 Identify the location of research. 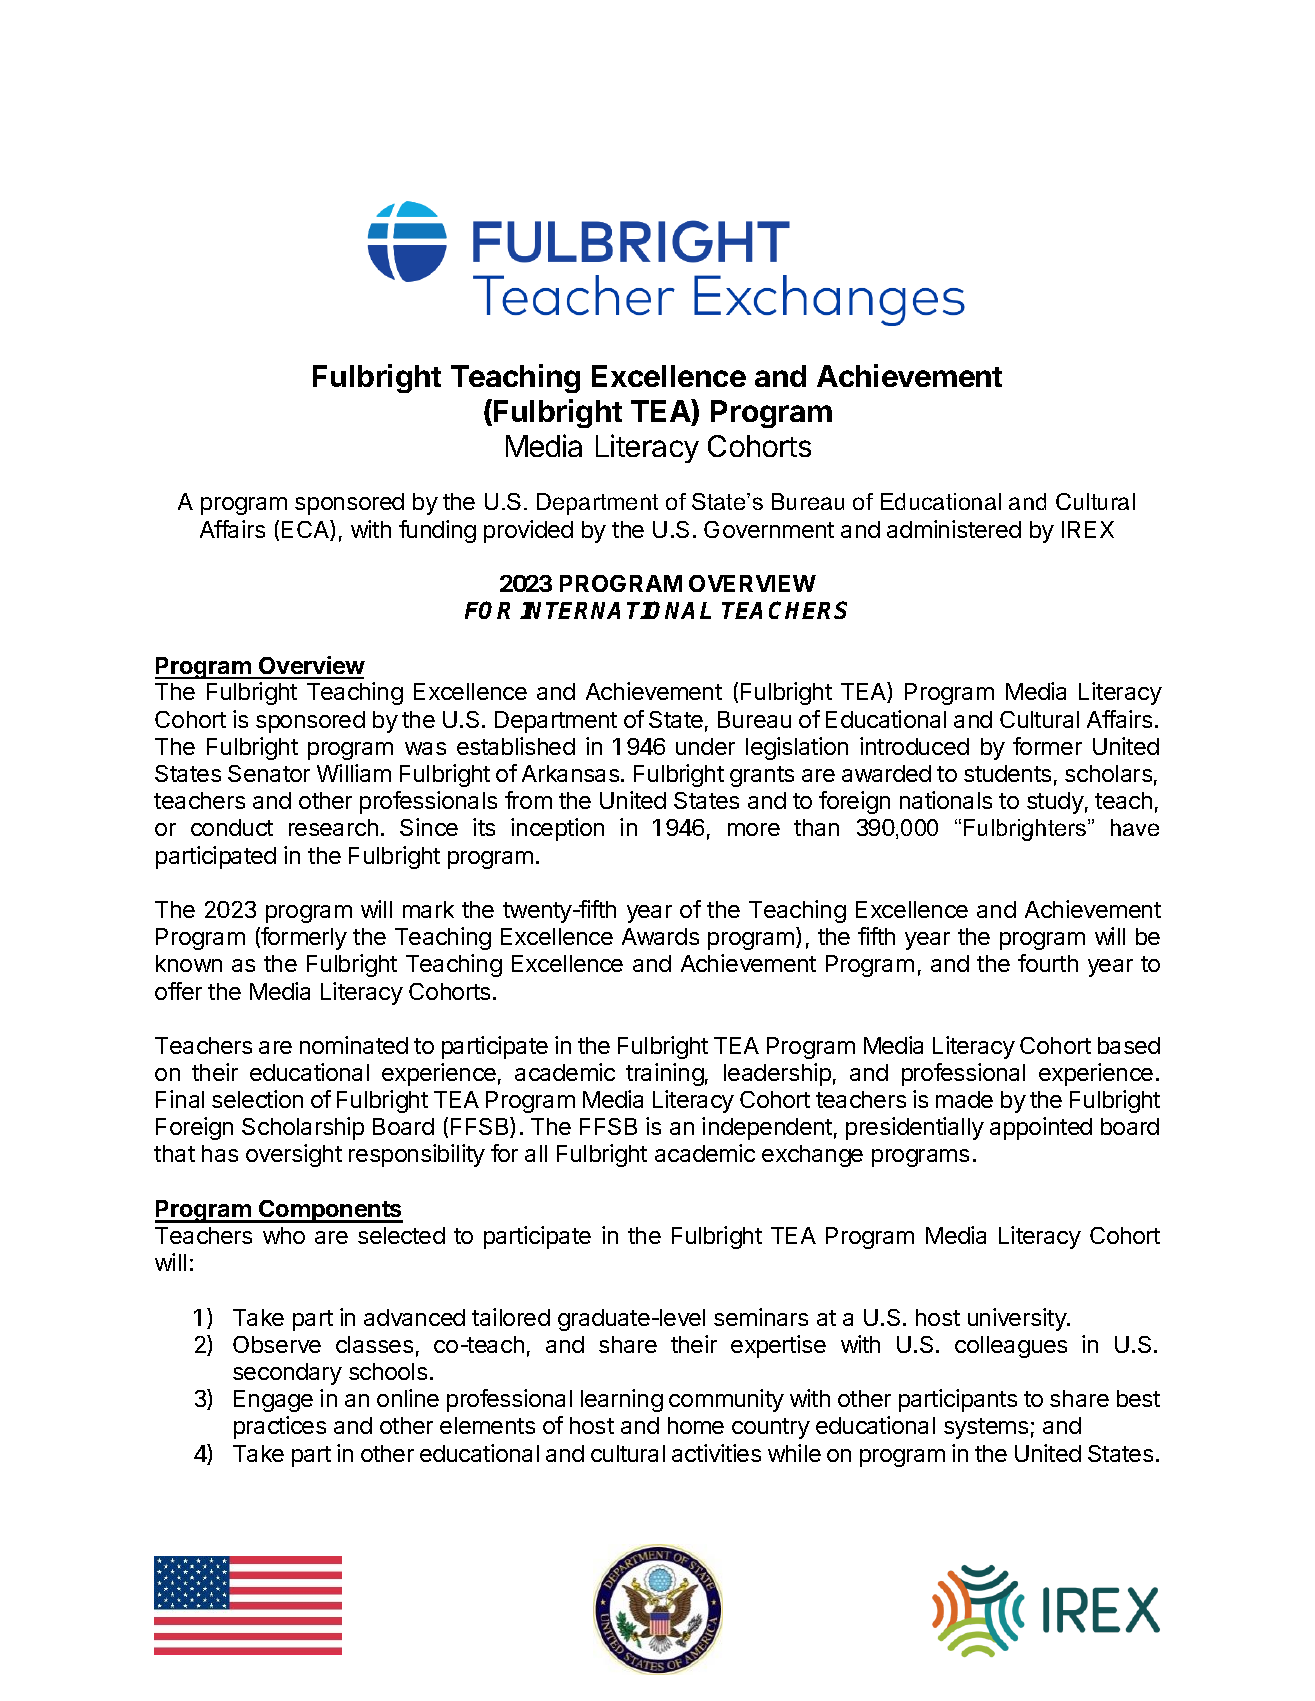
(333, 827).
